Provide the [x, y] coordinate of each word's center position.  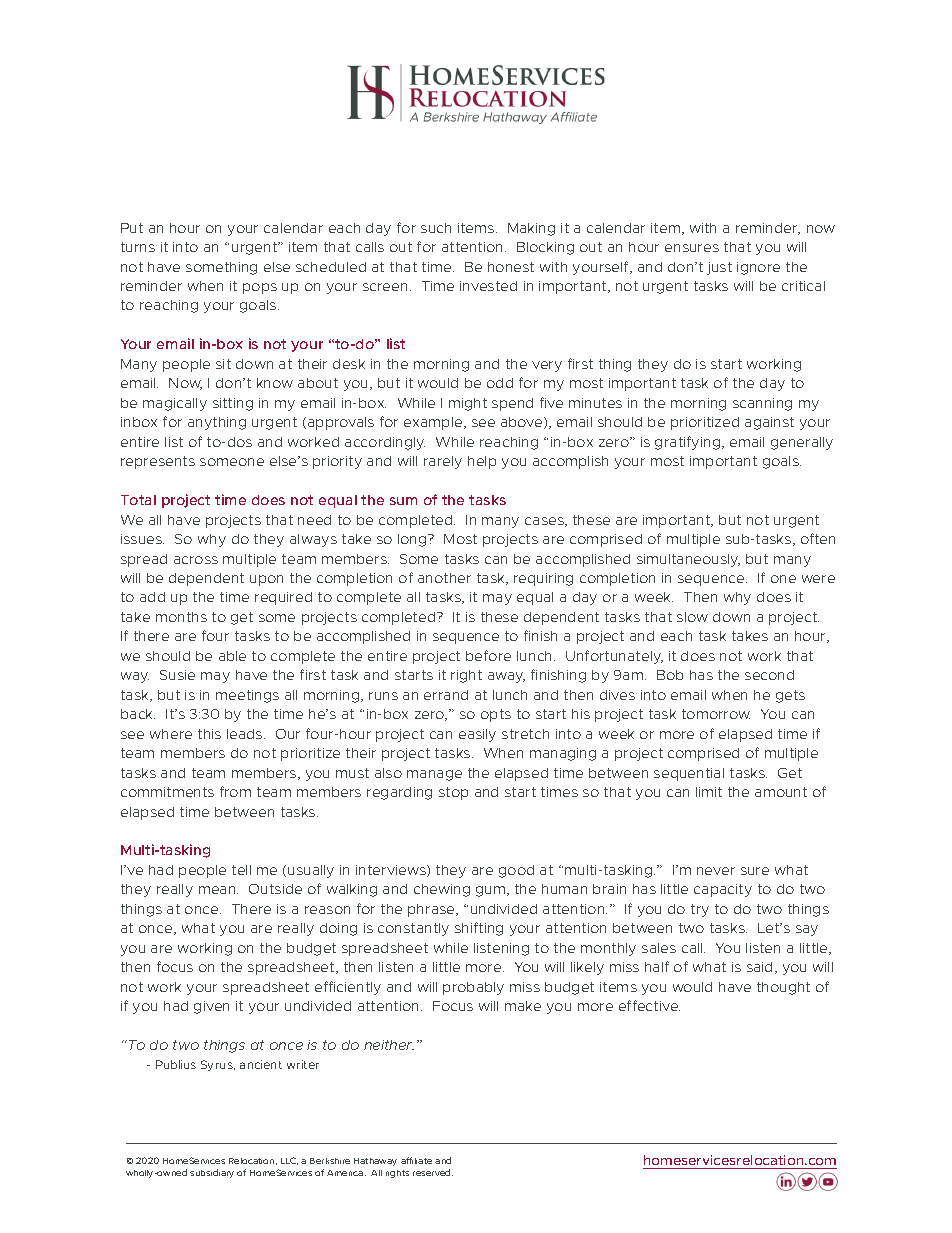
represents [158, 462]
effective [649, 1005]
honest [511, 267]
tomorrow [716, 714]
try [700, 910]
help [482, 462]
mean [218, 890]
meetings [247, 696]
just [719, 268]
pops [260, 288]
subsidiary [212, 1173]
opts [496, 715]
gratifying [689, 443]
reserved [433, 1172]
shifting [479, 929]
